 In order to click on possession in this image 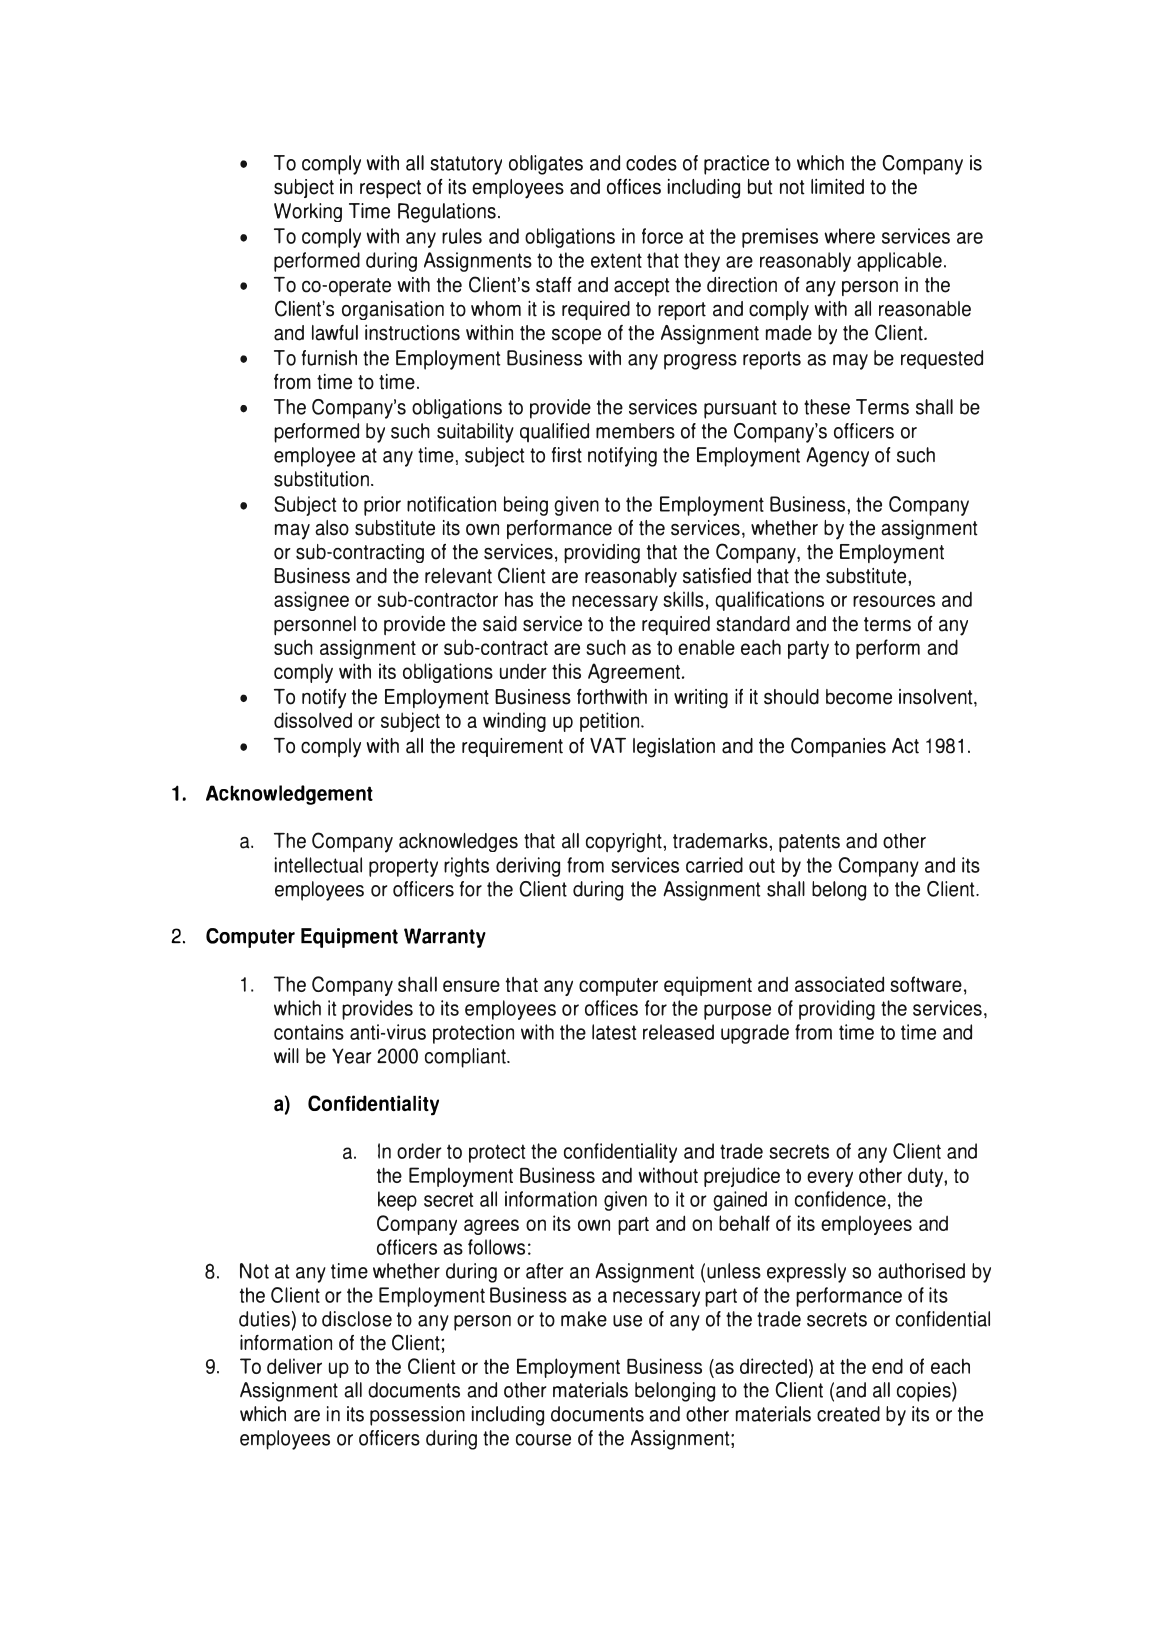, I will do `click(417, 1416)`.
